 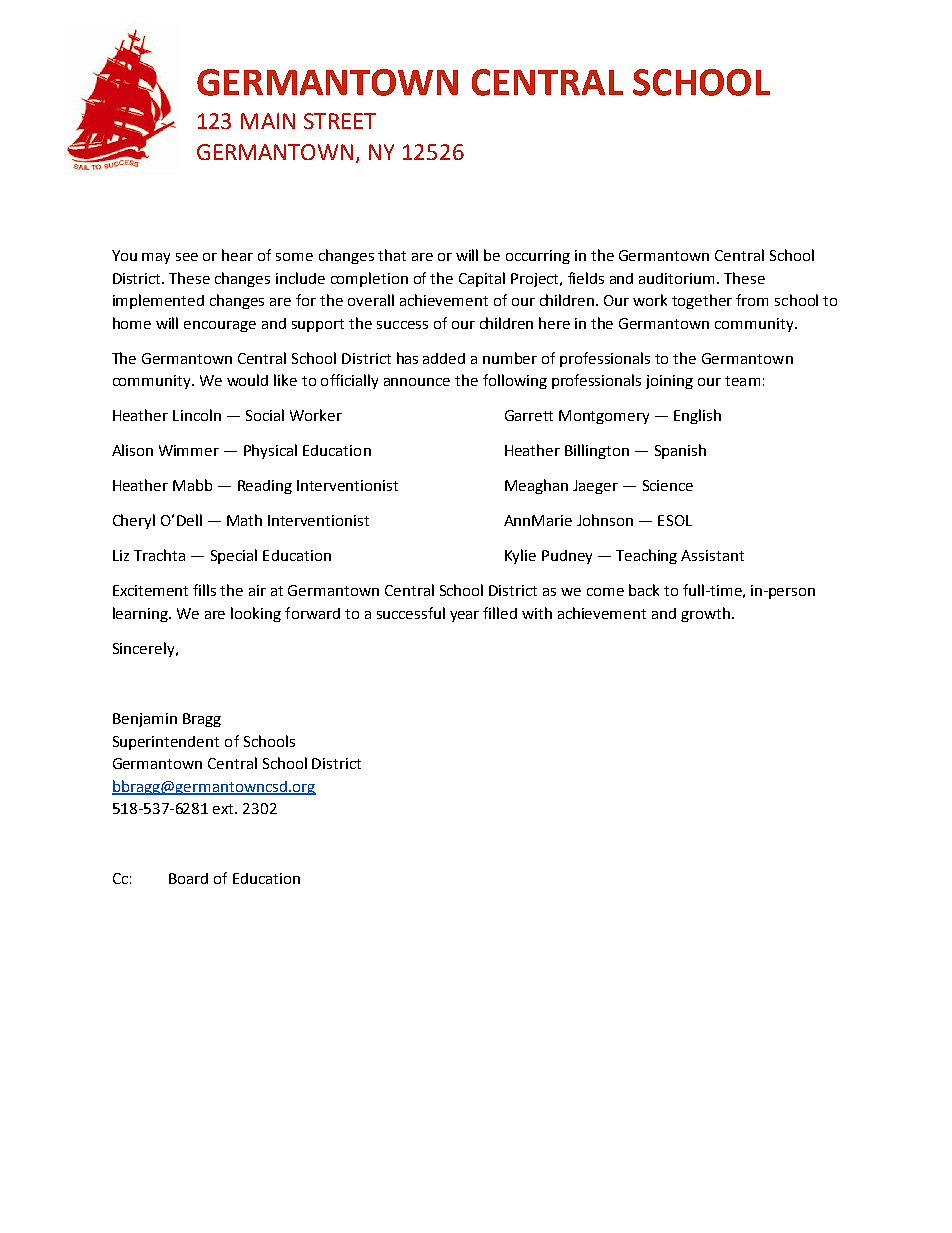 What do you see at coordinates (340, 121) in the document?
I see `STREET` at bounding box center [340, 121].
